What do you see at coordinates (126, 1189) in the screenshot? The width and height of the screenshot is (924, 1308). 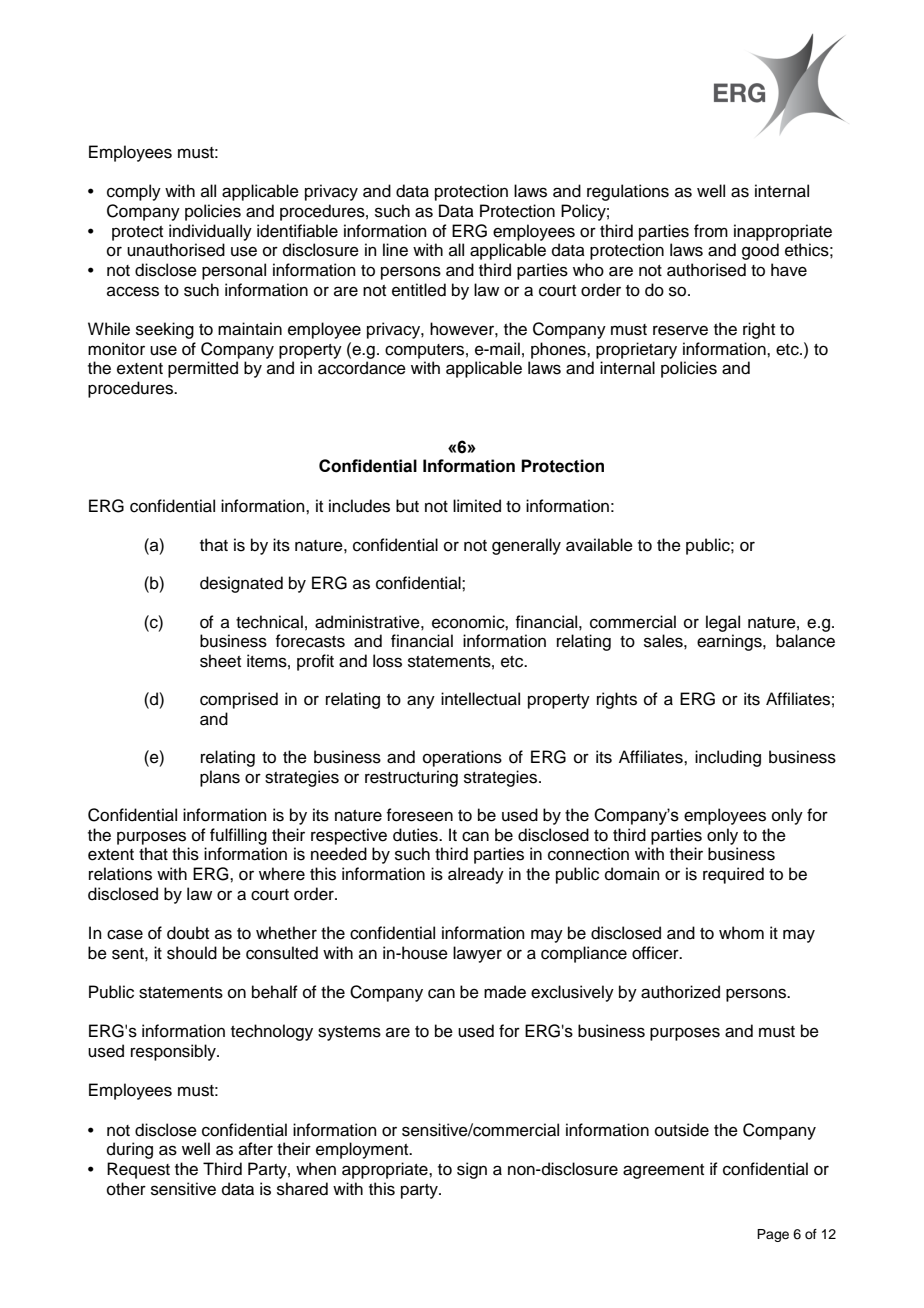 I see `other` at bounding box center [126, 1189].
